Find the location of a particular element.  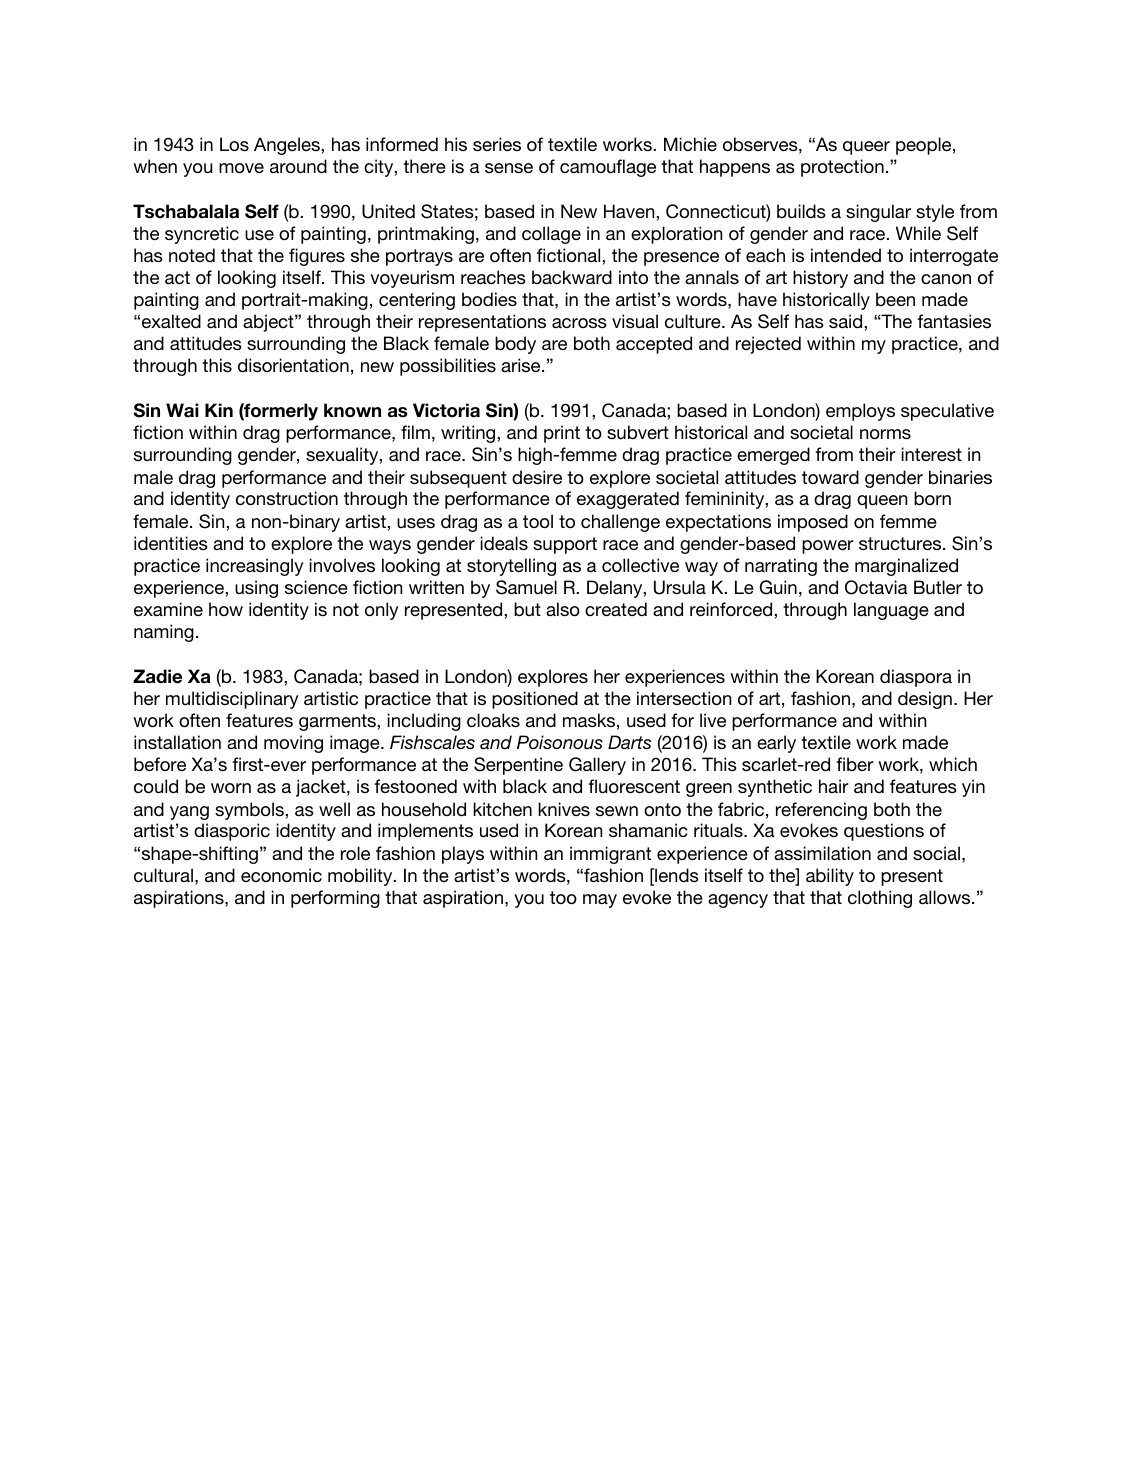

disorientation is located at coordinates (293, 365).
